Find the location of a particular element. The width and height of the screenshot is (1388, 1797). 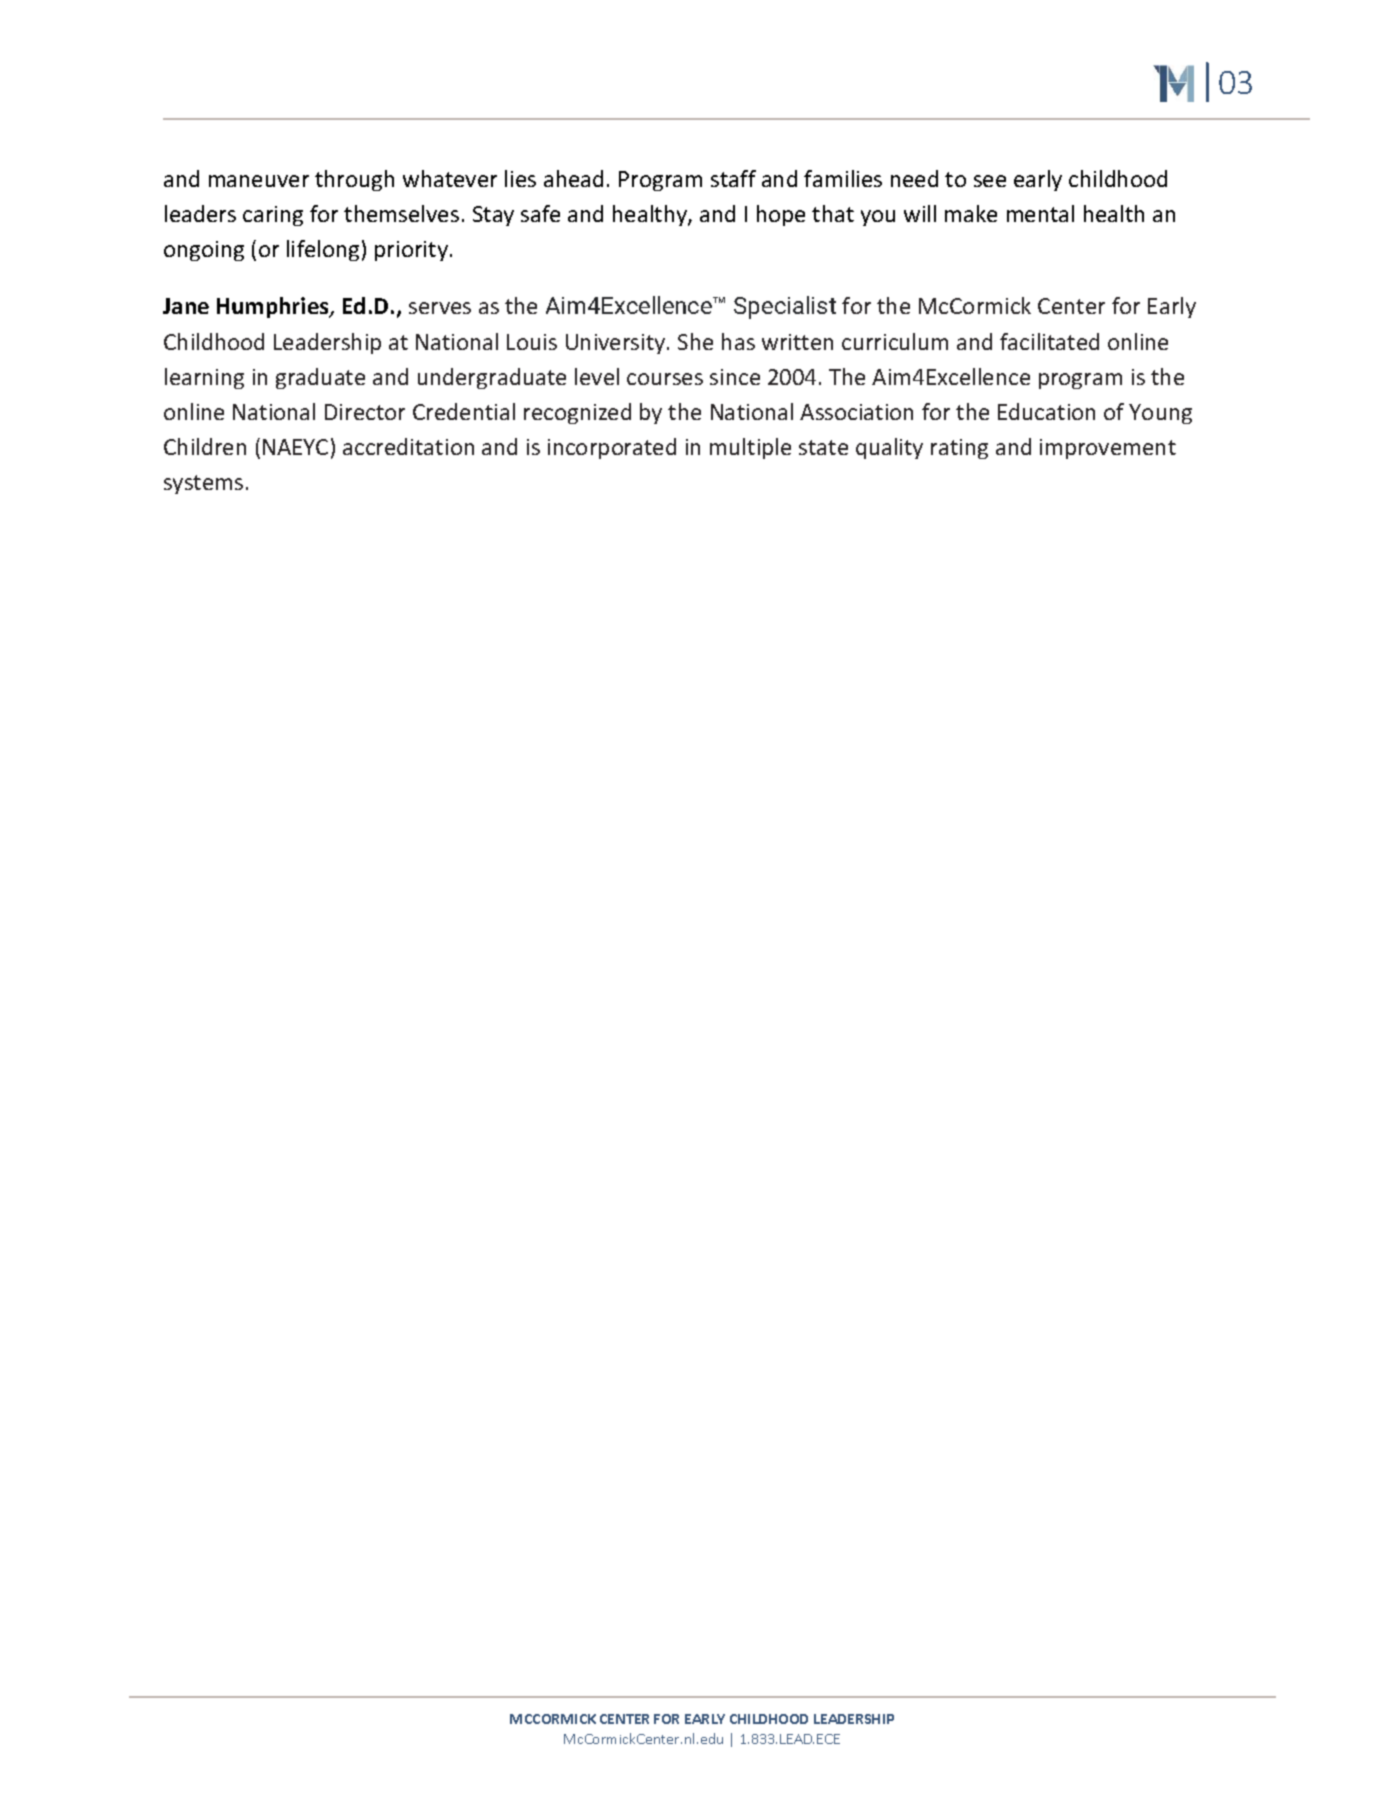

learning is located at coordinates (204, 378).
